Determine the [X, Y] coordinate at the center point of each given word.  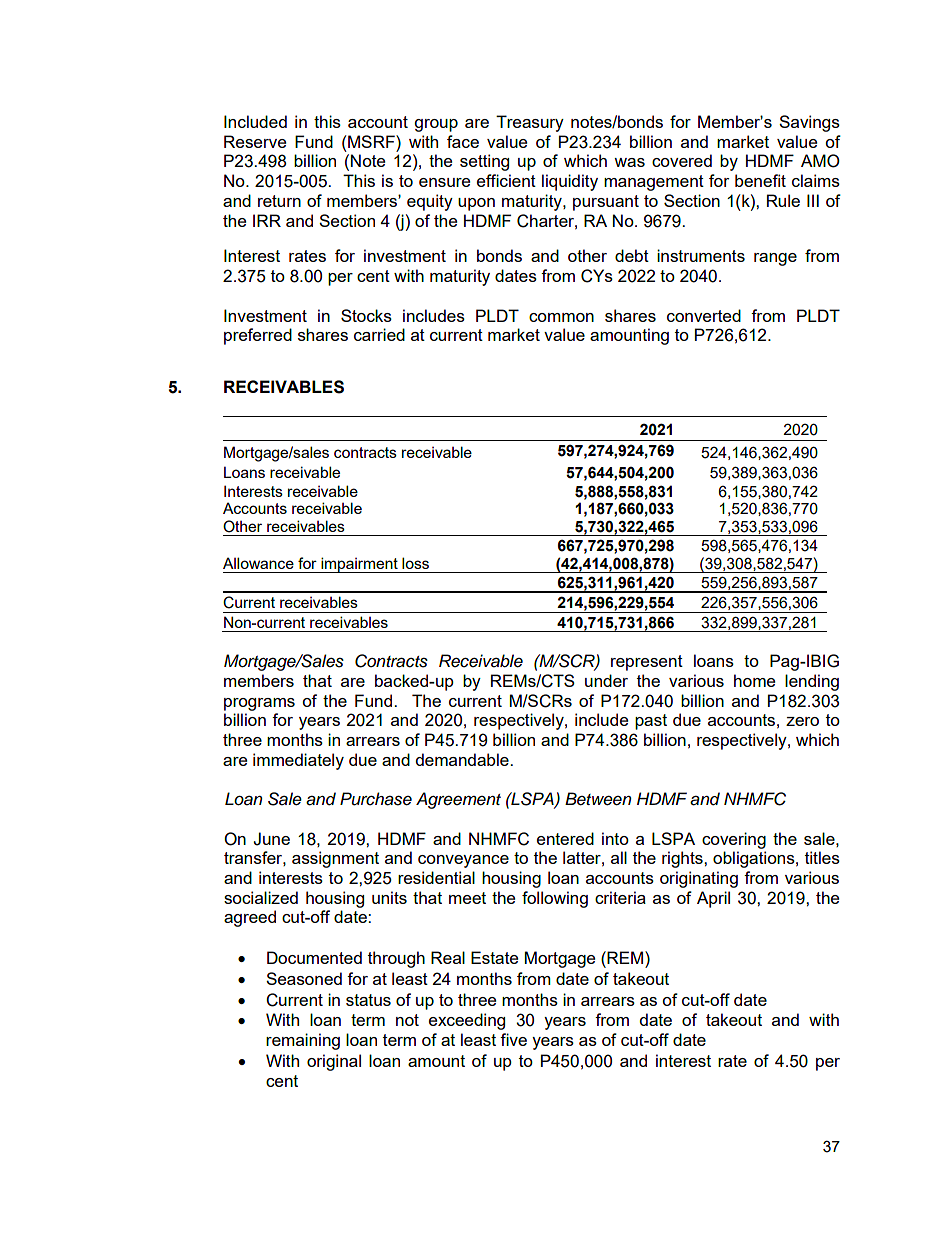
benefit [760, 180]
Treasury [530, 123]
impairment [359, 565]
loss [415, 563]
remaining [303, 1041]
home [754, 680]
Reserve [255, 141]
